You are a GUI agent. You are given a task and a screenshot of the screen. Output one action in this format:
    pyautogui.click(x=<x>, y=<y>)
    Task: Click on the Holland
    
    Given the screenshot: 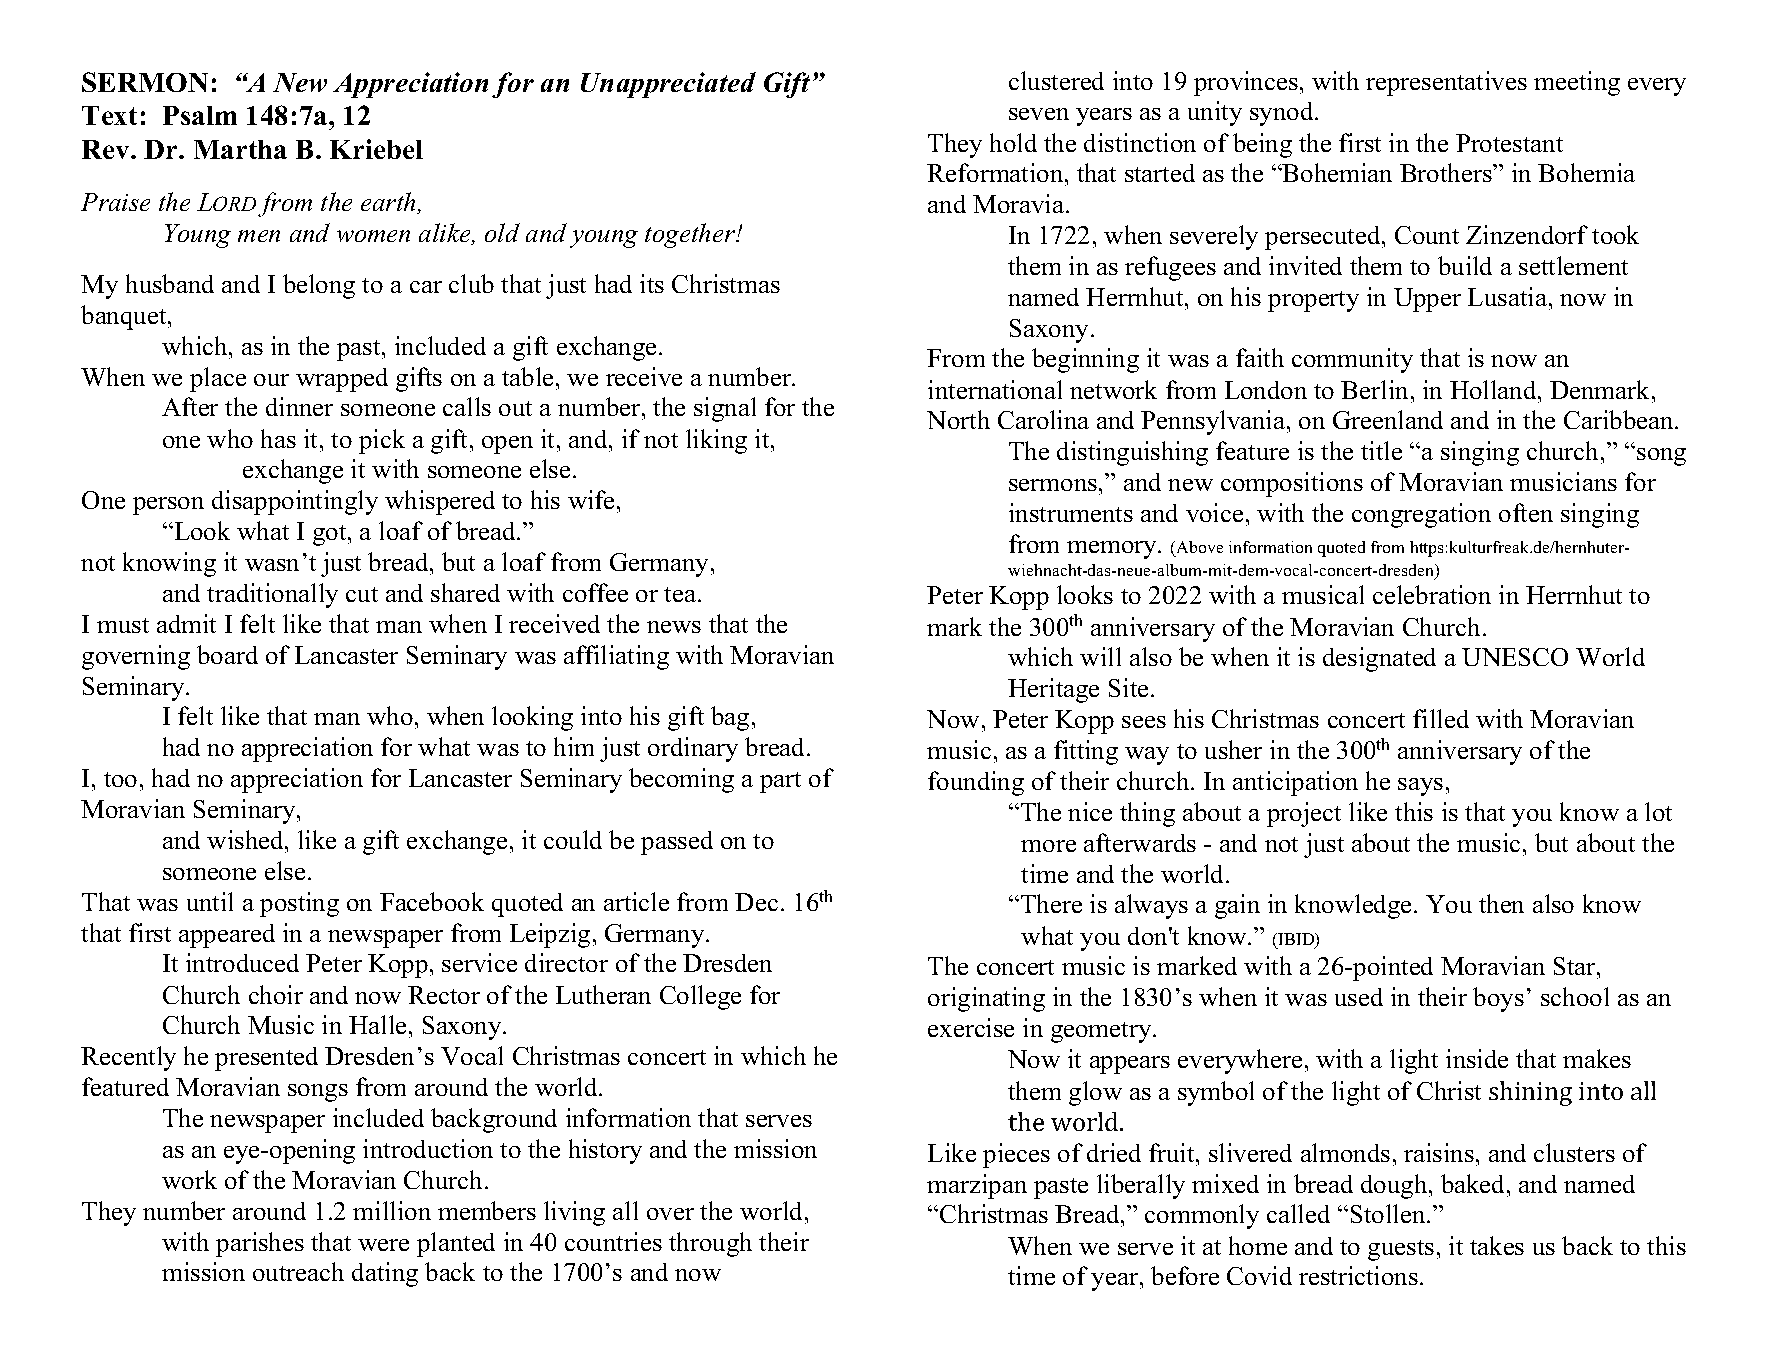 What is the action you would take?
    pyautogui.click(x=1494, y=389)
